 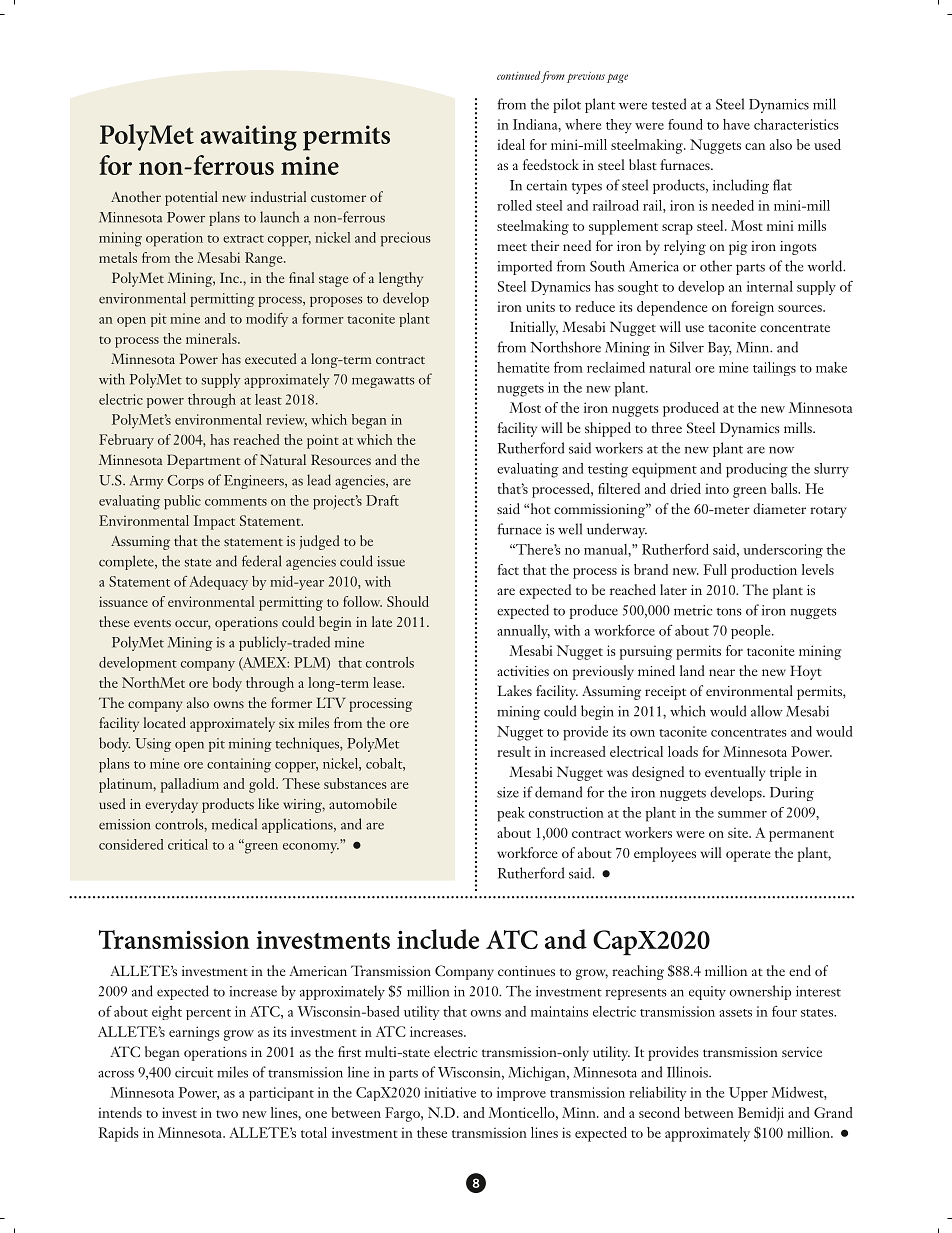 What do you see at coordinates (188, 844) in the document?
I see `critical` at bounding box center [188, 844].
